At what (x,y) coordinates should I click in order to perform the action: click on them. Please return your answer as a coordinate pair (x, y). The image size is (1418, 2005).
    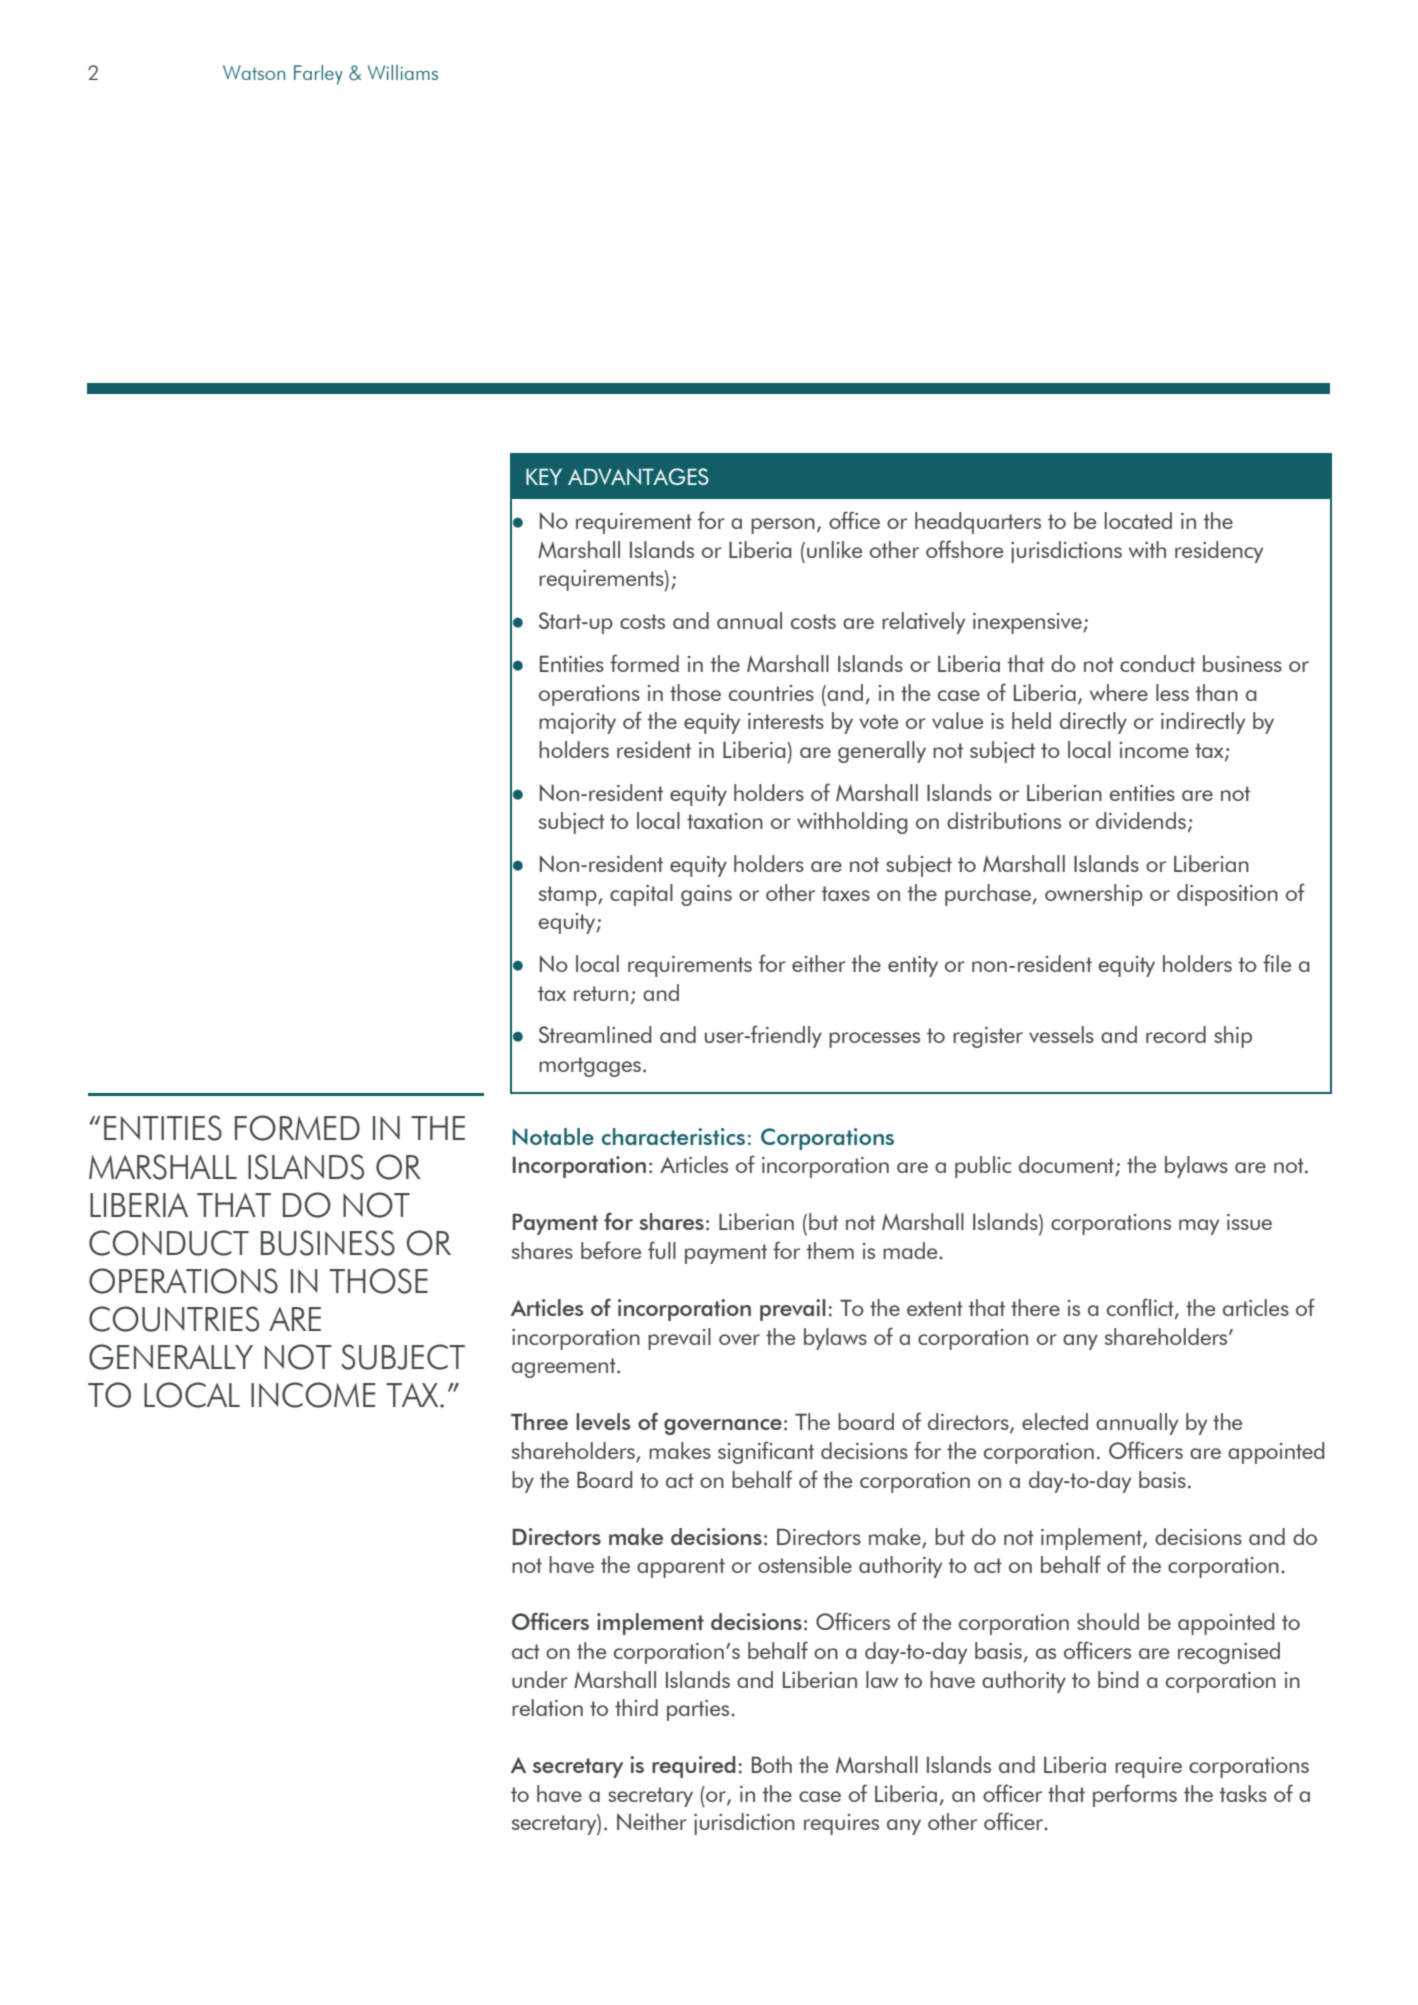
    Looking at the image, I should click on (830, 1250).
